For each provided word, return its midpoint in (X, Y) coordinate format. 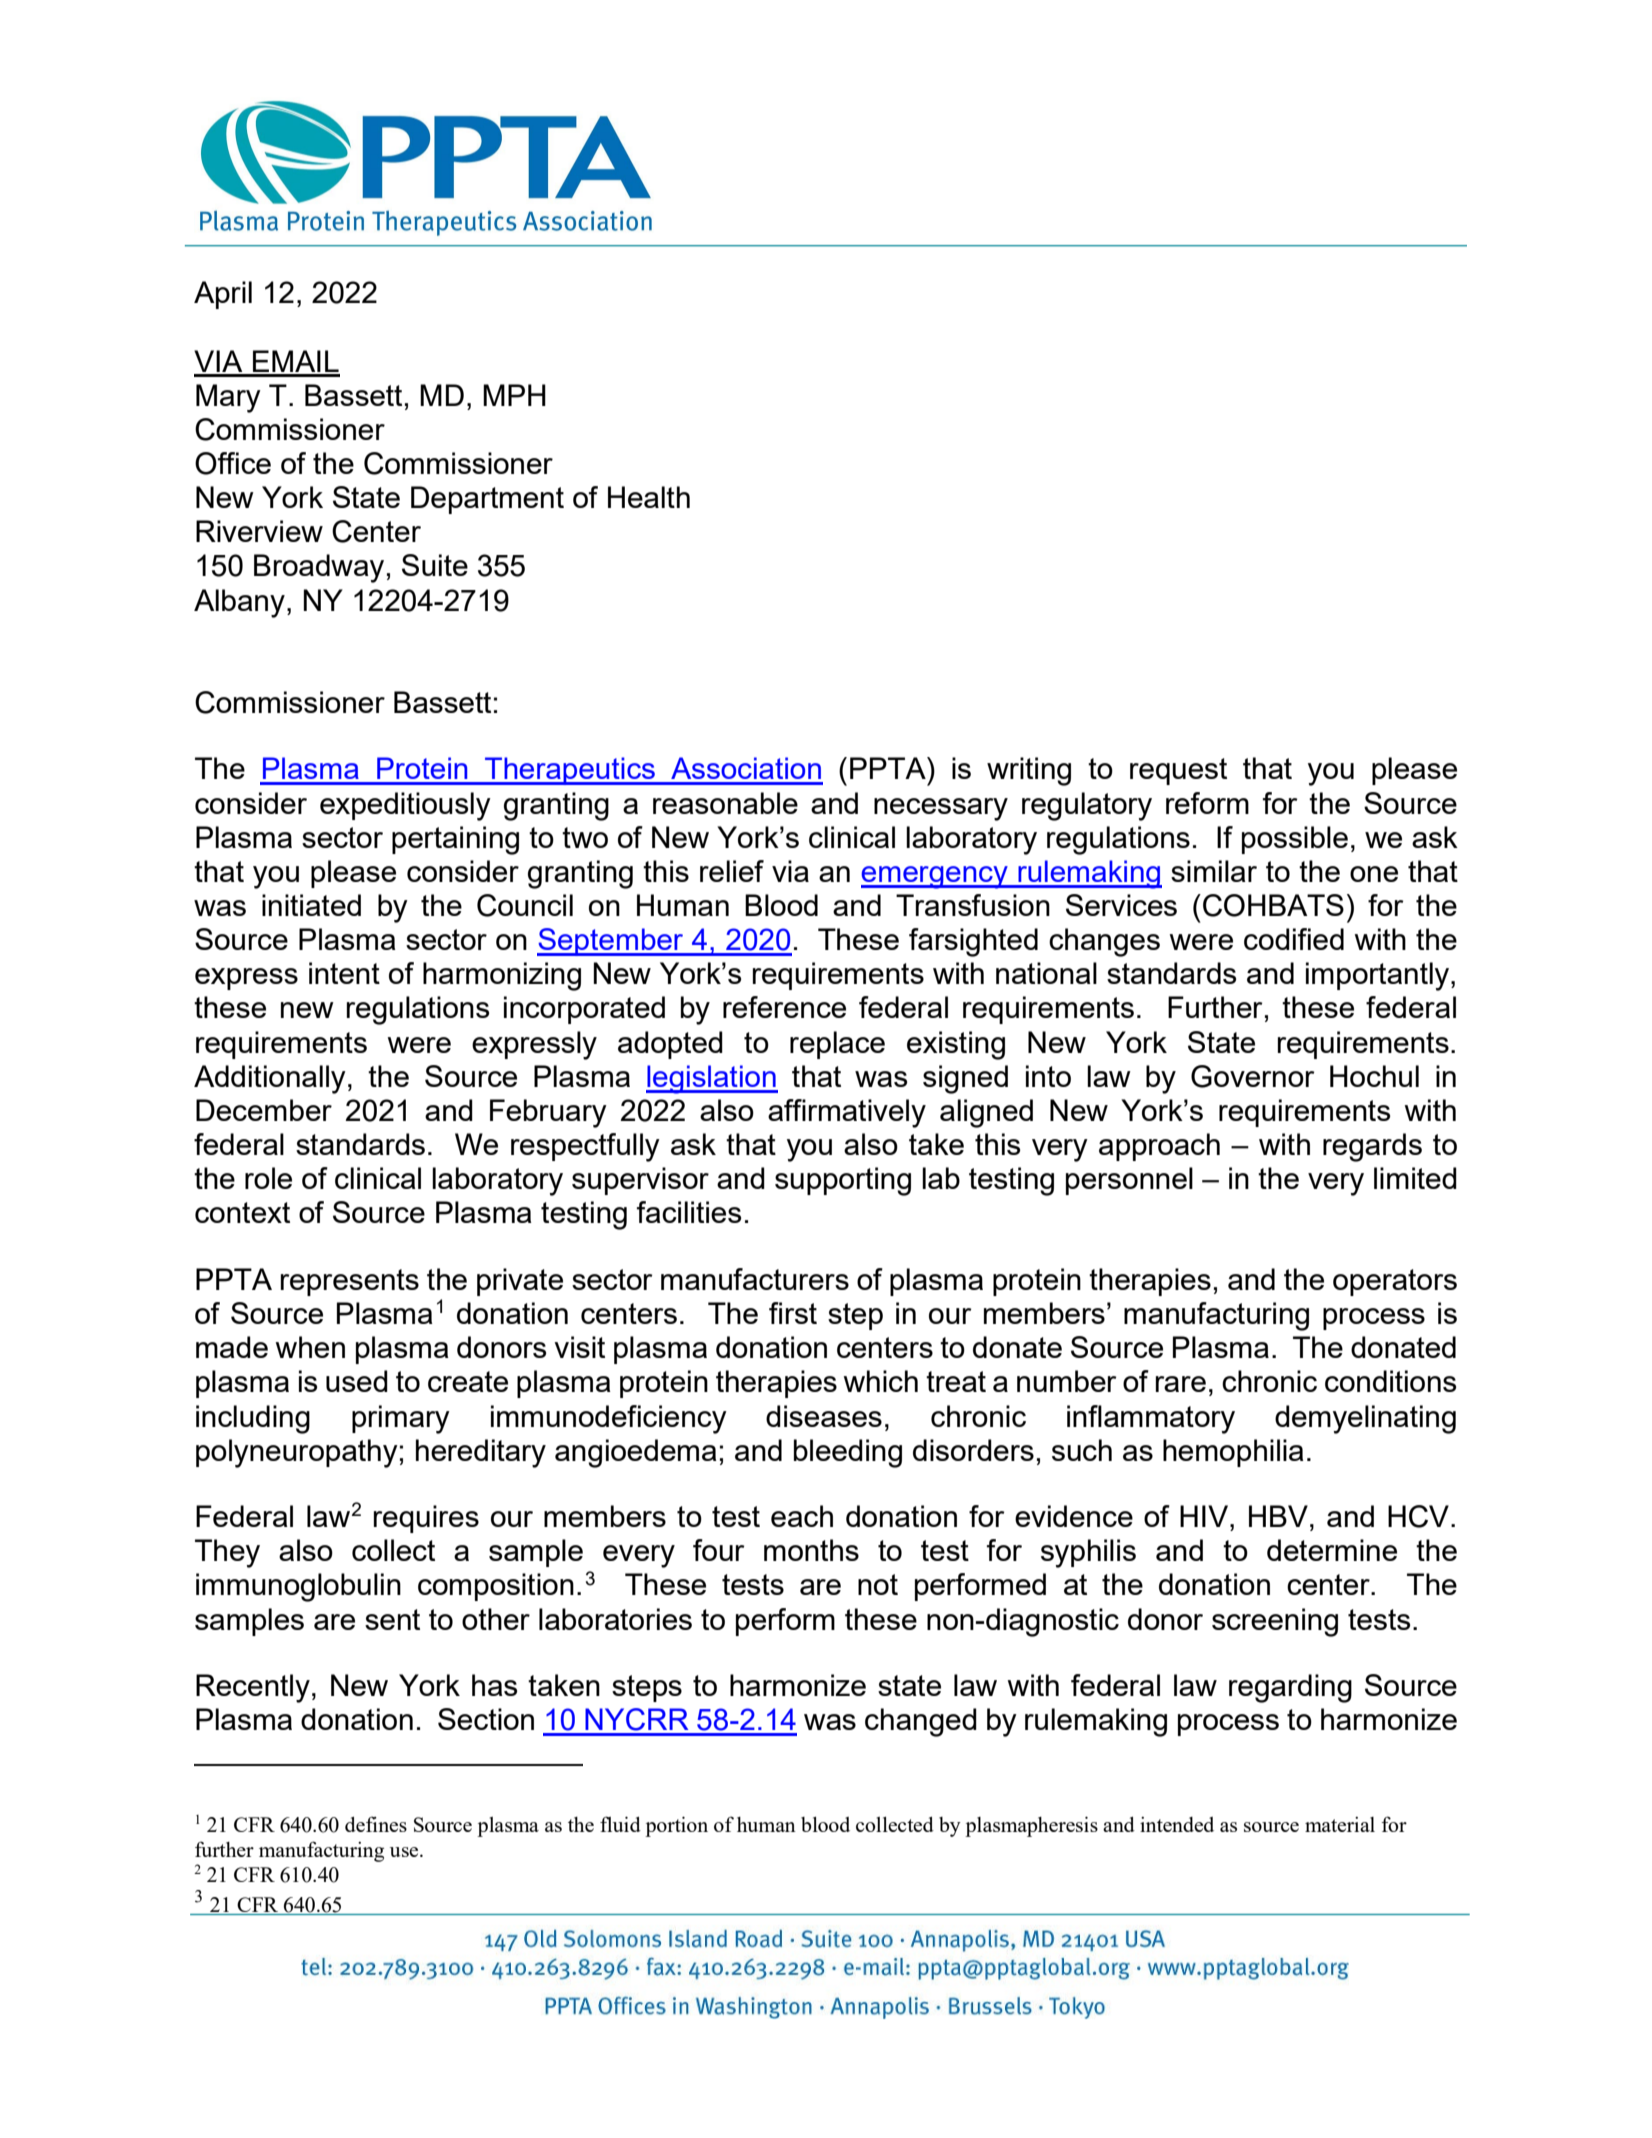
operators (1395, 1282)
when (310, 1347)
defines (376, 1824)
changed (921, 1722)
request (1178, 771)
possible (1295, 840)
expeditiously (405, 806)
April (223, 295)
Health (649, 497)
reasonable (725, 803)
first (793, 1313)
